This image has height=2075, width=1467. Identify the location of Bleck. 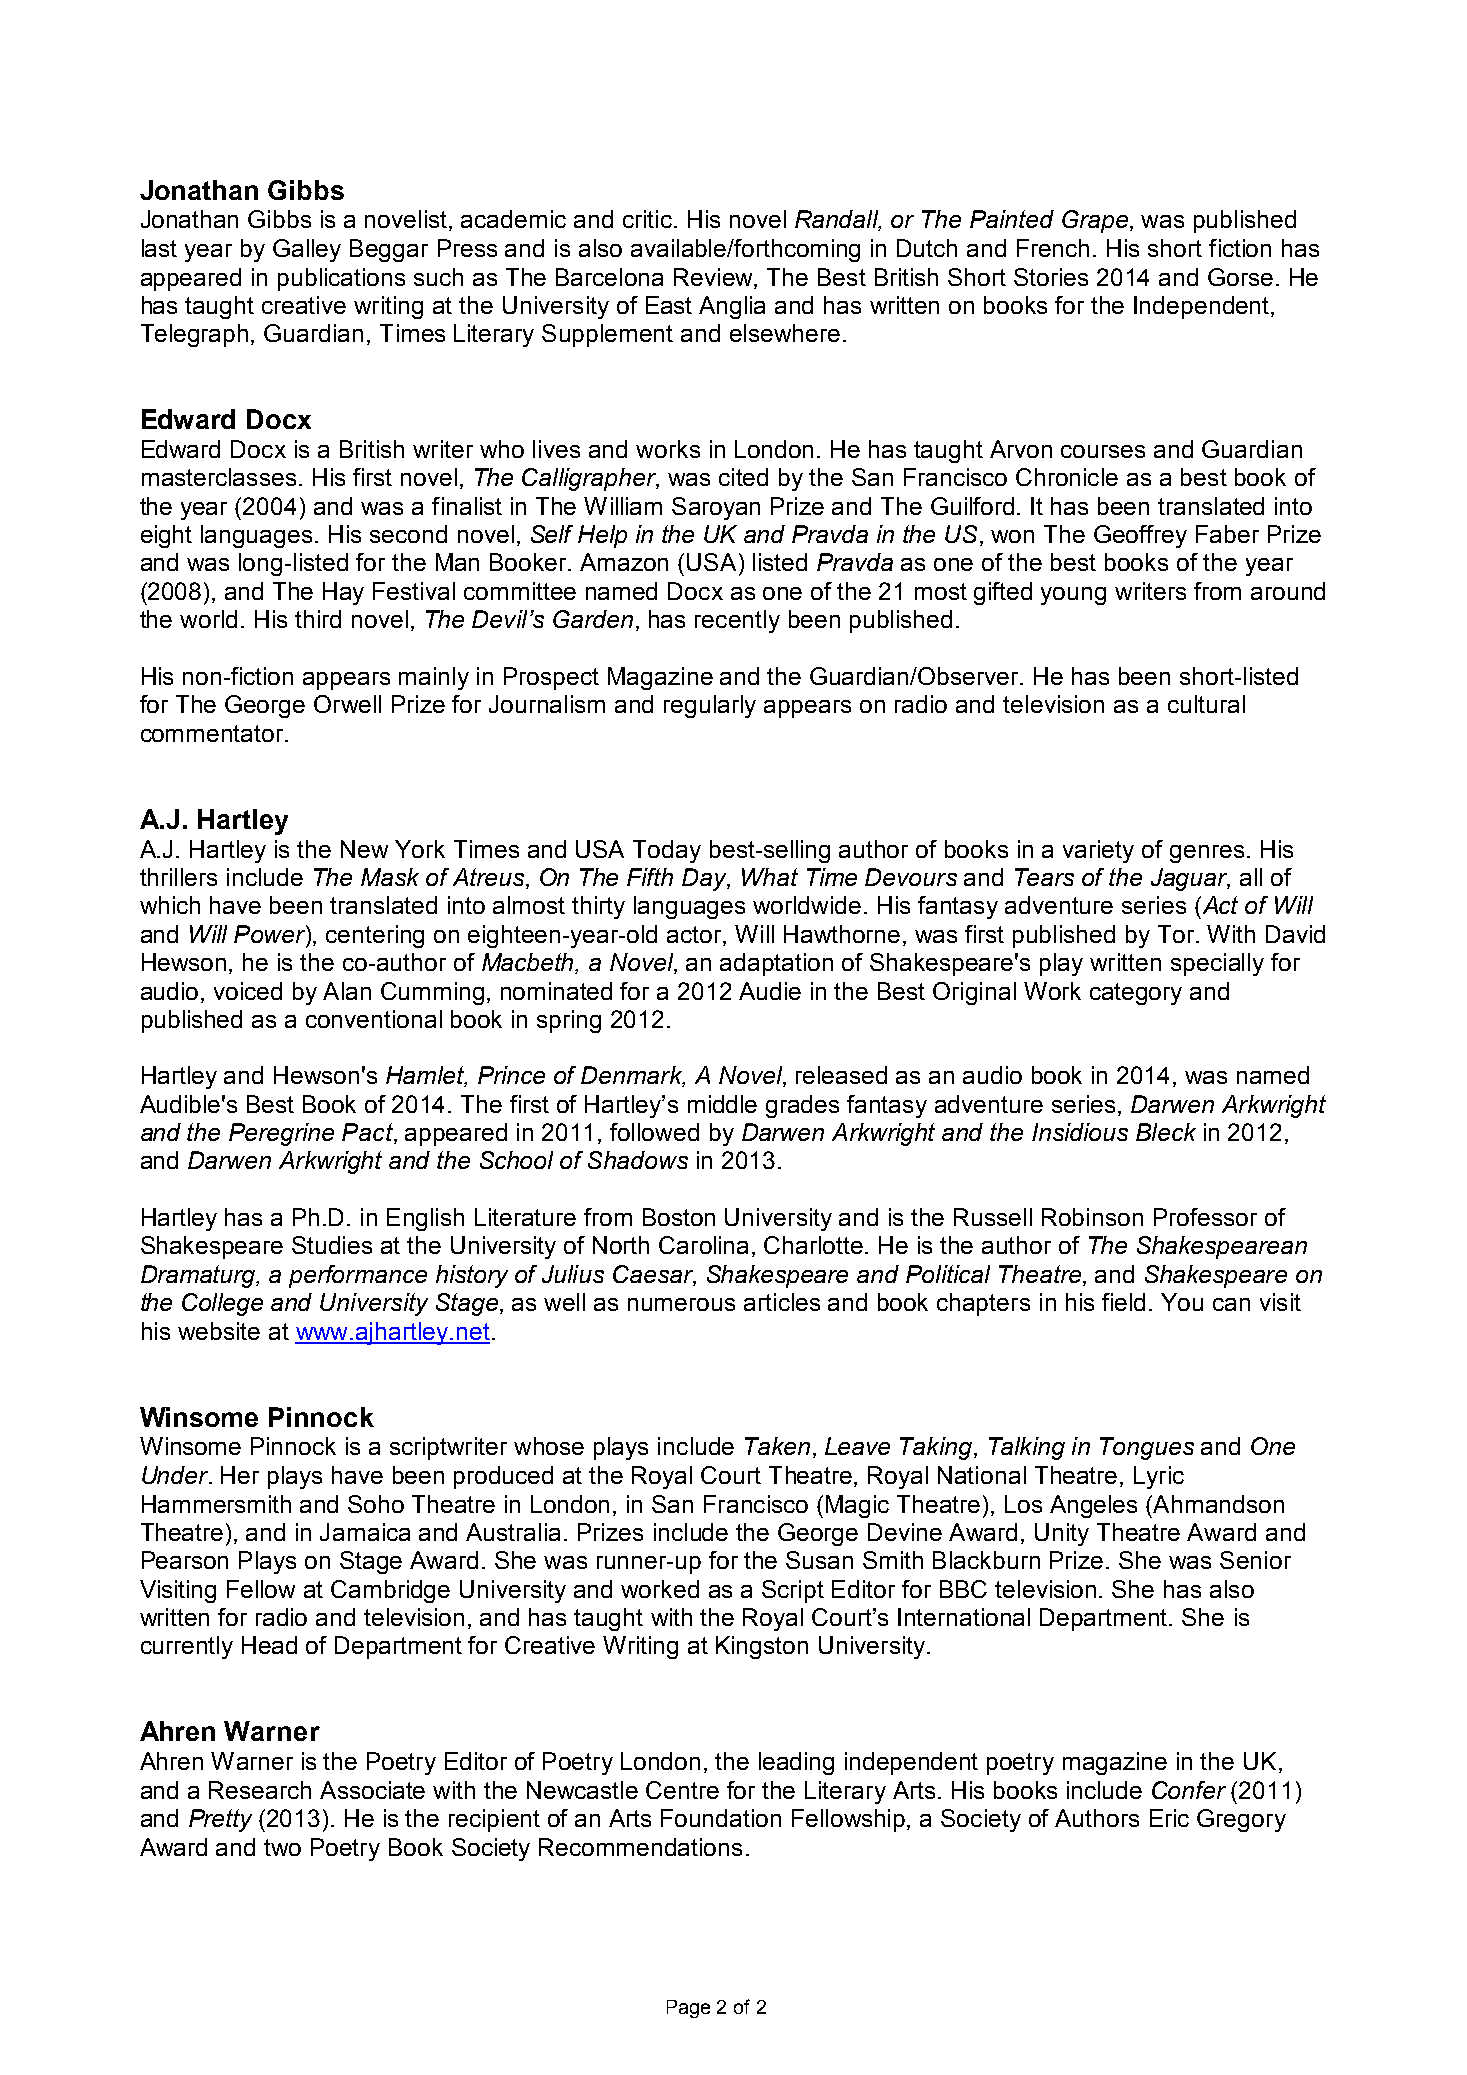
(1166, 1132).
